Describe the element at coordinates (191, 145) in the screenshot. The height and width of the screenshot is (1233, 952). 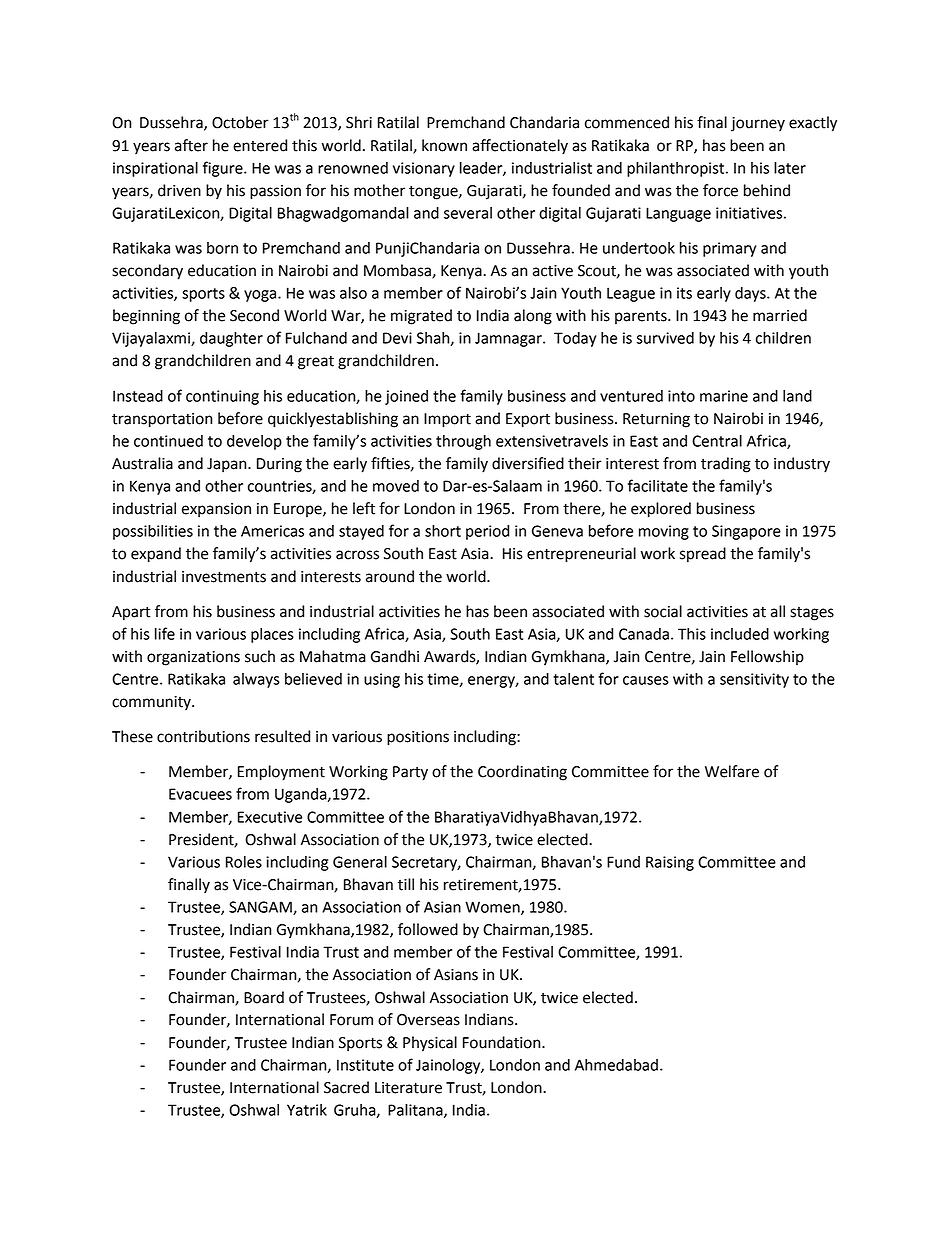
I see `after` at that location.
